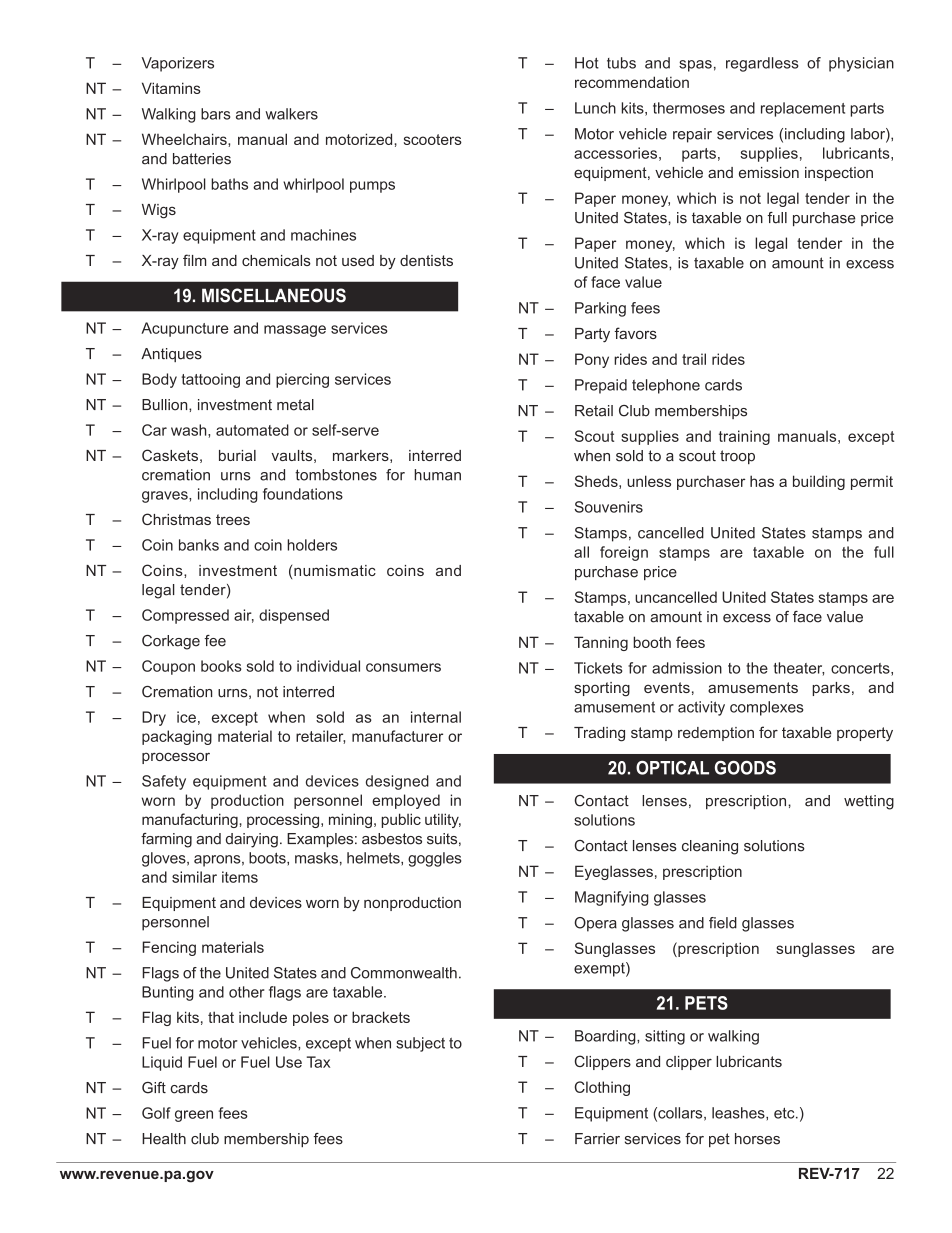  Describe the element at coordinates (595, 108) in the document. I see `Lunch` at that location.
